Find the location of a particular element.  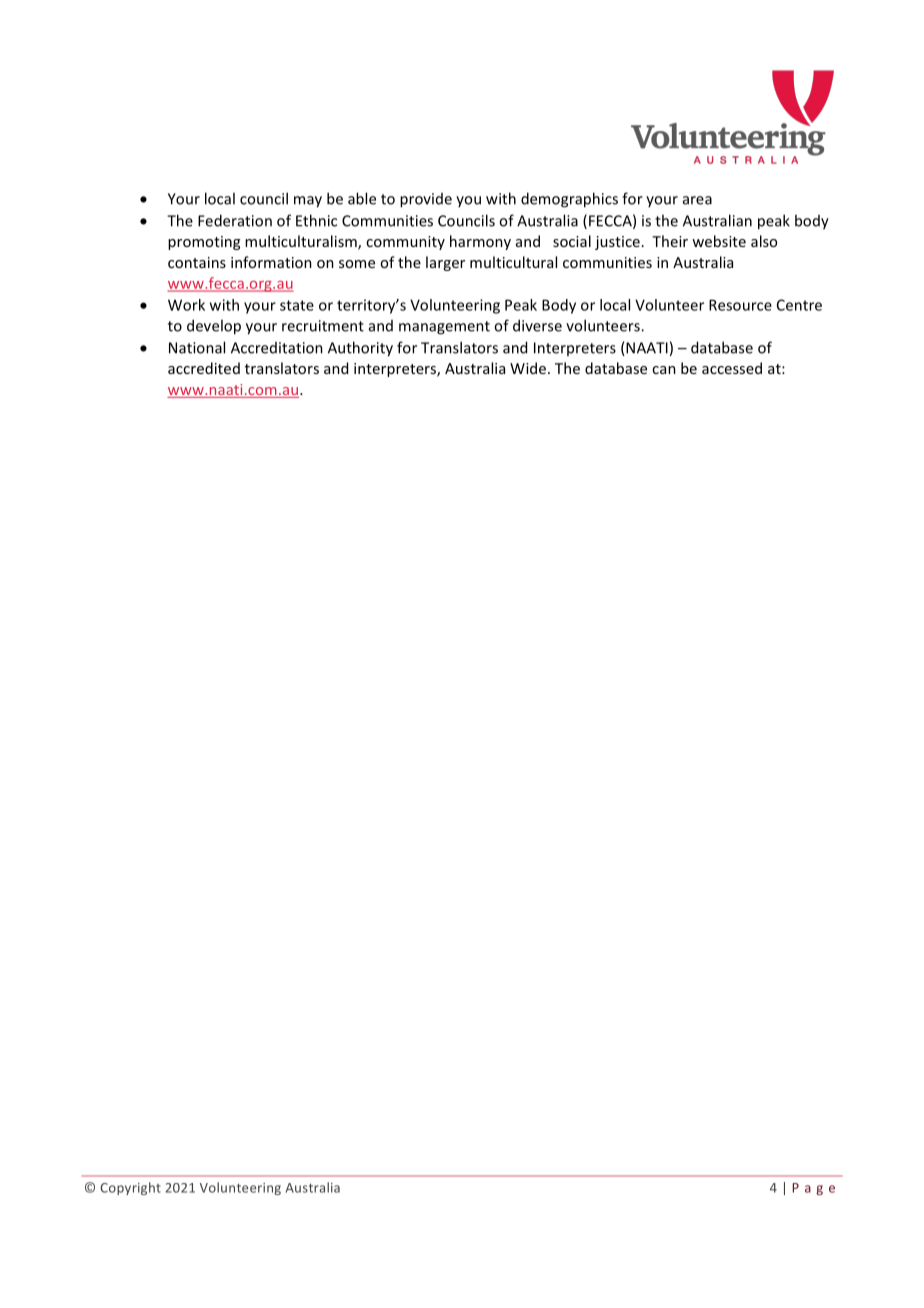

promoting is located at coordinates (204, 243).
